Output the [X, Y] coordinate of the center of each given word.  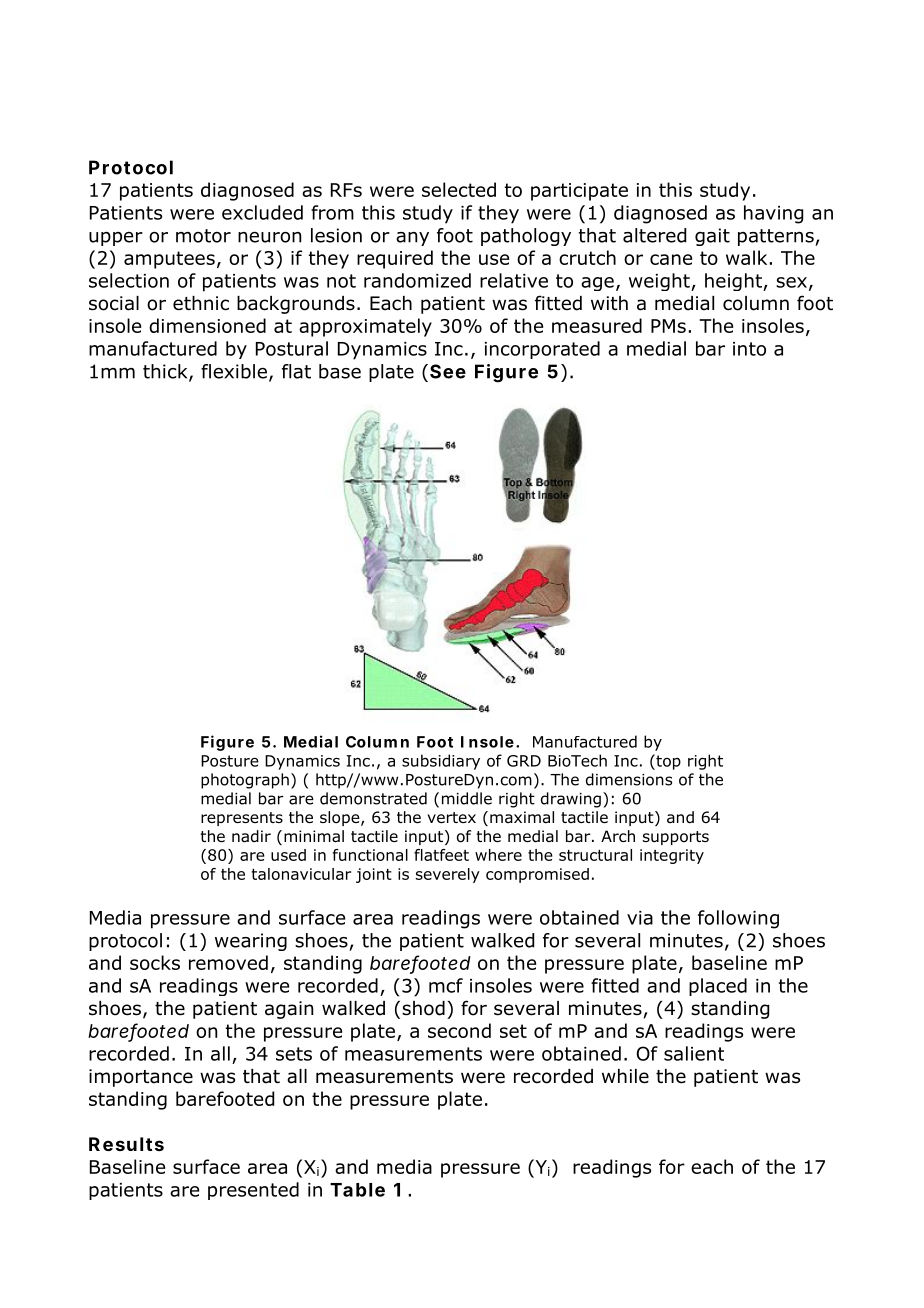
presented [253, 1191]
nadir [251, 836]
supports [676, 838]
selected [459, 189]
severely [448, 875]
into [749, 349]
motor [203, 236]
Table [357, 1190]
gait [712, 237]
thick [166, 372]
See [448, 371]
